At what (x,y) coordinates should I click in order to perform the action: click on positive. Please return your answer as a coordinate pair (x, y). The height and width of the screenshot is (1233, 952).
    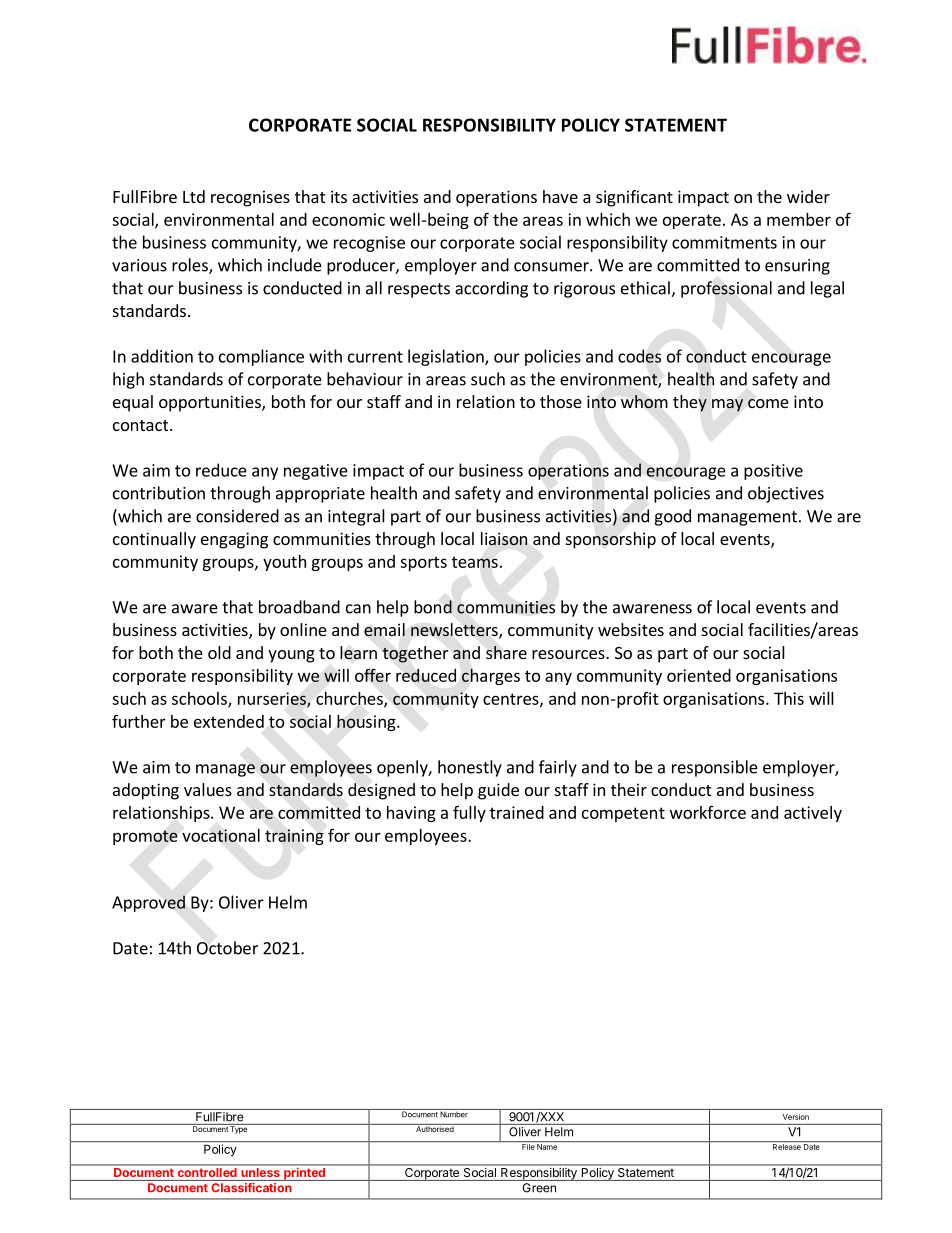
    Looking at the image, I should click on (773, 472).
